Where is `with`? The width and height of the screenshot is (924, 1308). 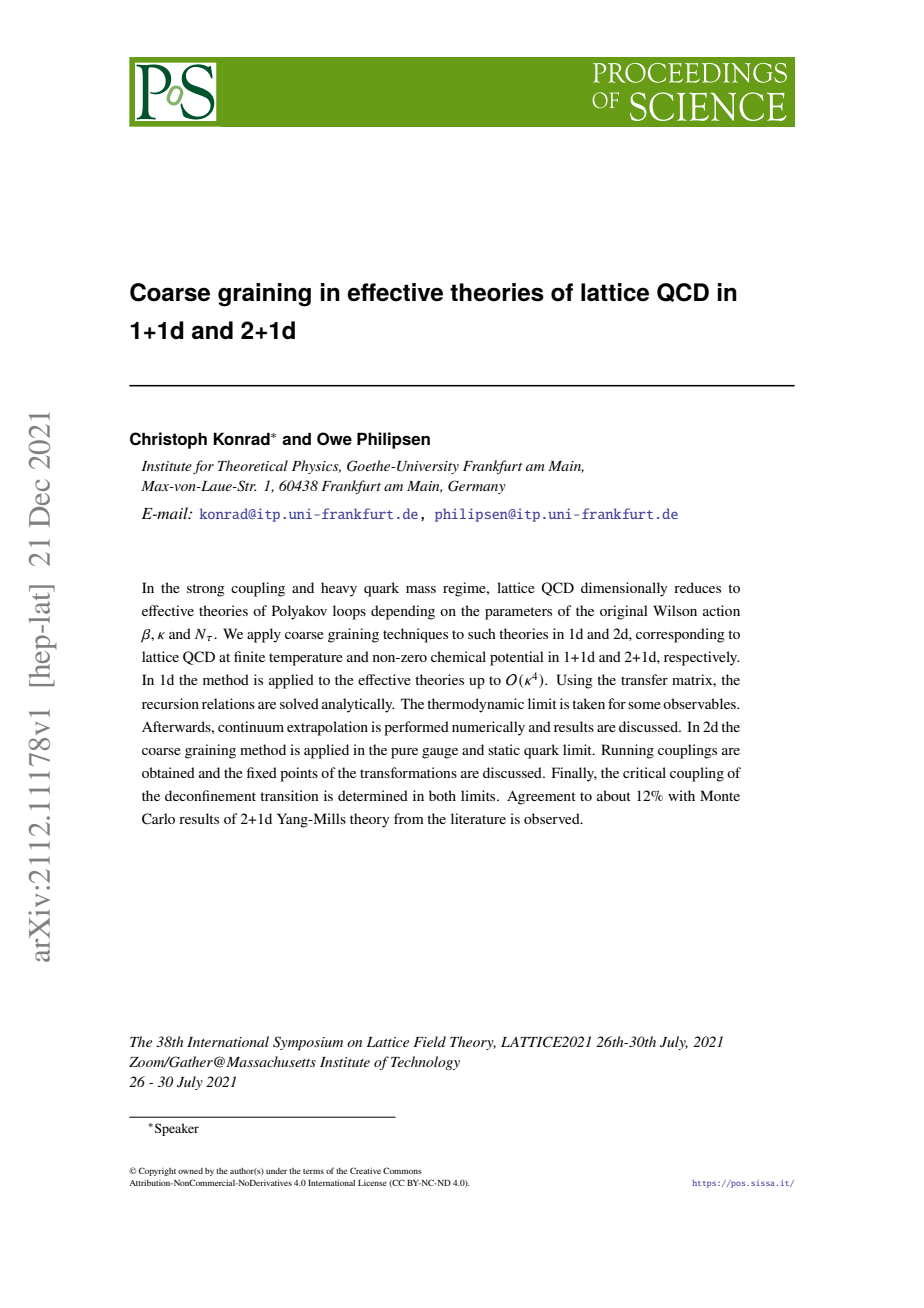 with is located at coordinates (681, 795).
